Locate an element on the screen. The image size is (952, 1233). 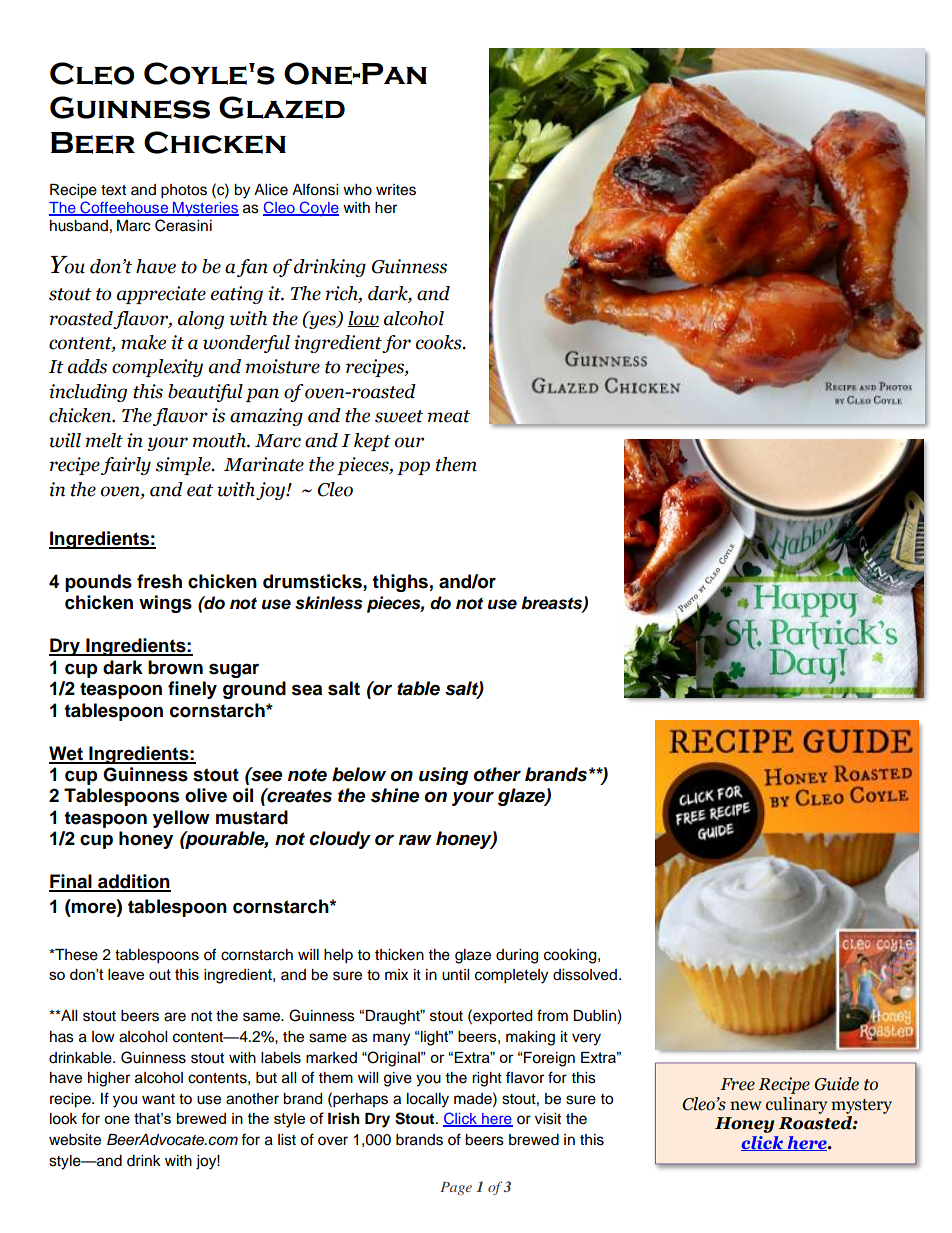
finely is located at coordinates (192, 690).
